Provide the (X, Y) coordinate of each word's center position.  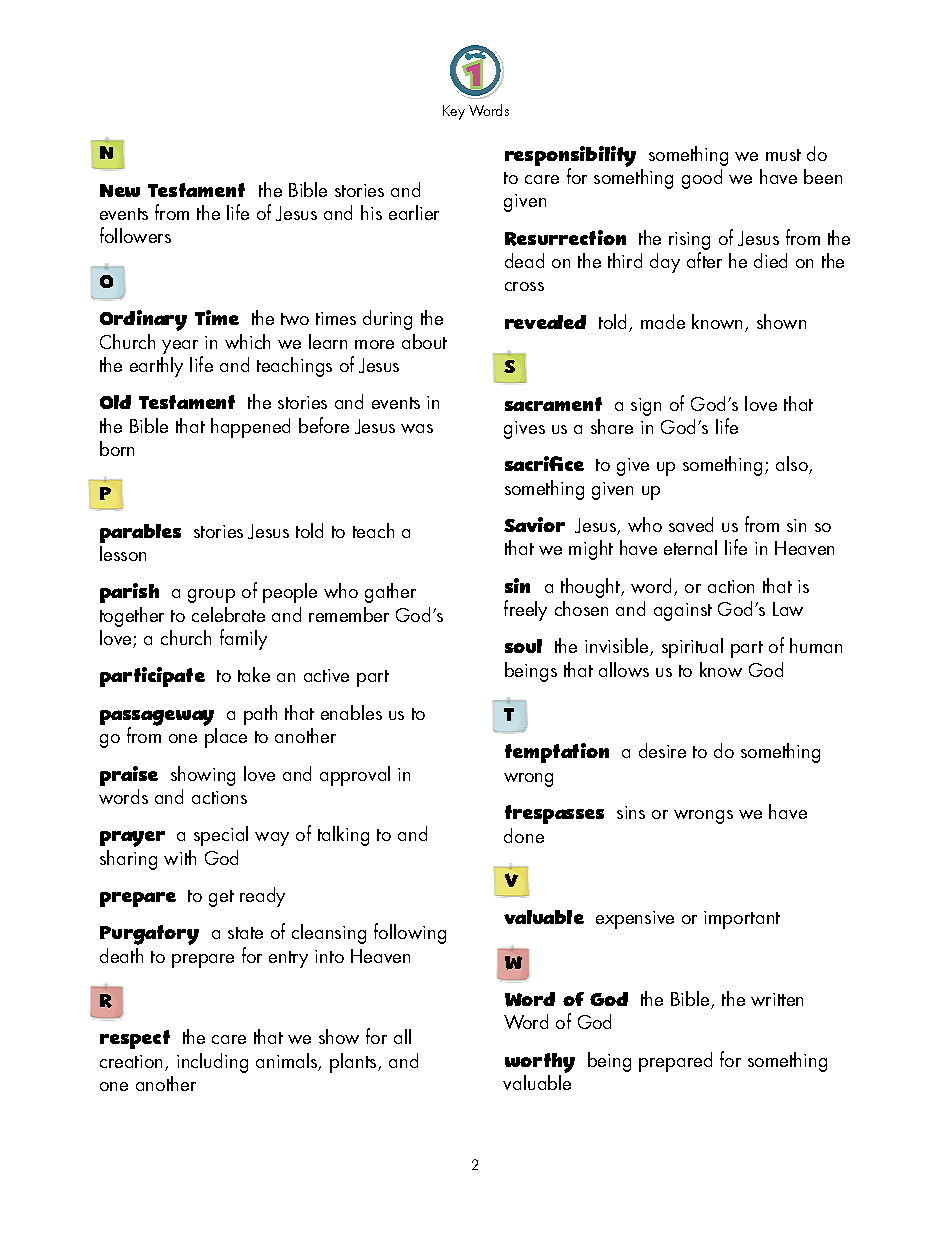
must (783, 155)
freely (525, 610)
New (120, 190)
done (524, 835)
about (424, 341)
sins (631, 812)
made (663, 321)
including (212, 1063)
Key (454, 112)
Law (788, 609)
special (221, 836)
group (211, 596)
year (180, 347)
